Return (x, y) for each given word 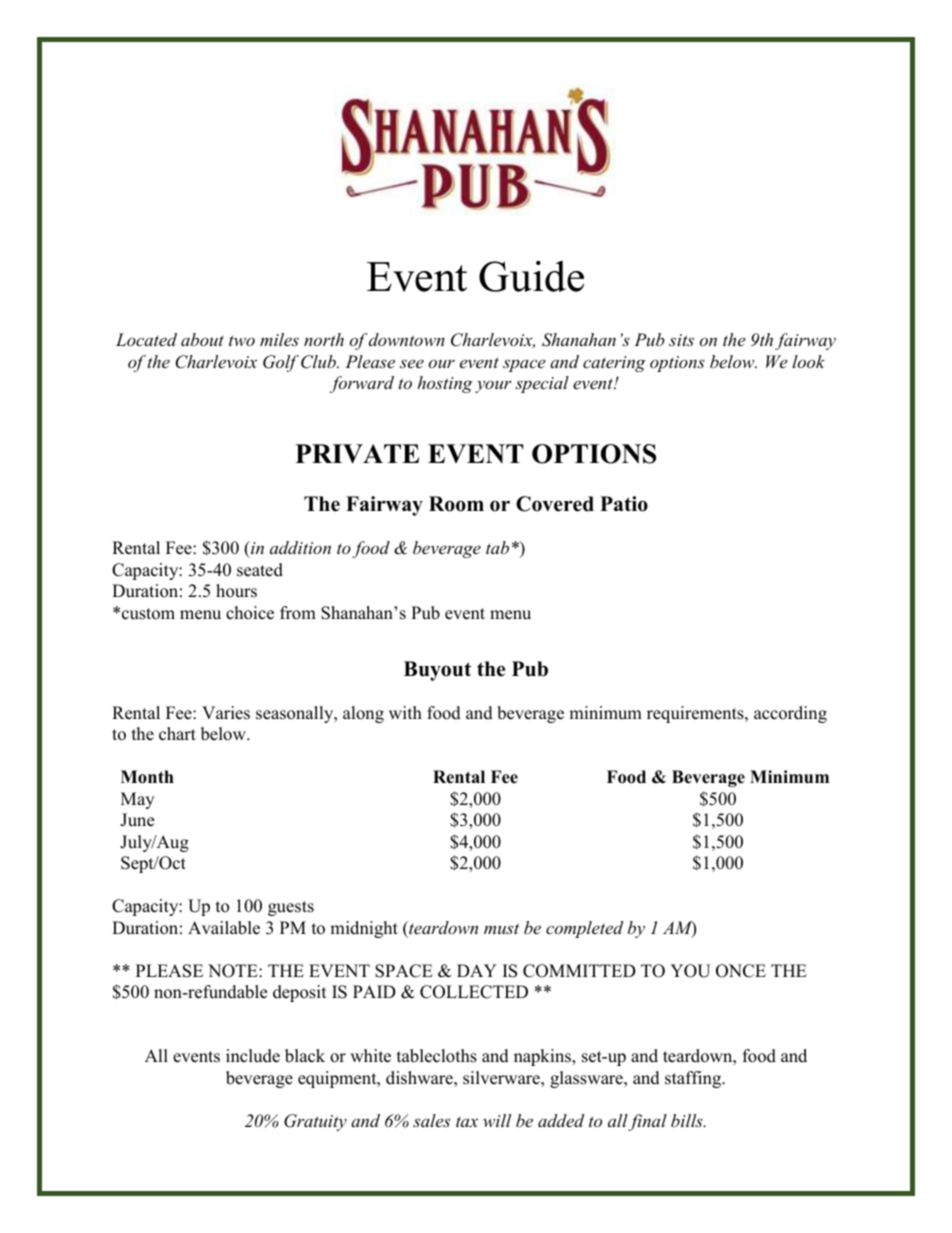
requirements (696, 714)
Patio (624, 504)
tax (467, 1122)
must (501, 928)
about (202, 339)
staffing (694, 1079)
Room (456, 504)
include (253, 1056)
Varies (226, 713)
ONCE (741, 971)
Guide (531, 276)
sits (681, 340)
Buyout (437, 671)
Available (224, 928)
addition (300, 547)
